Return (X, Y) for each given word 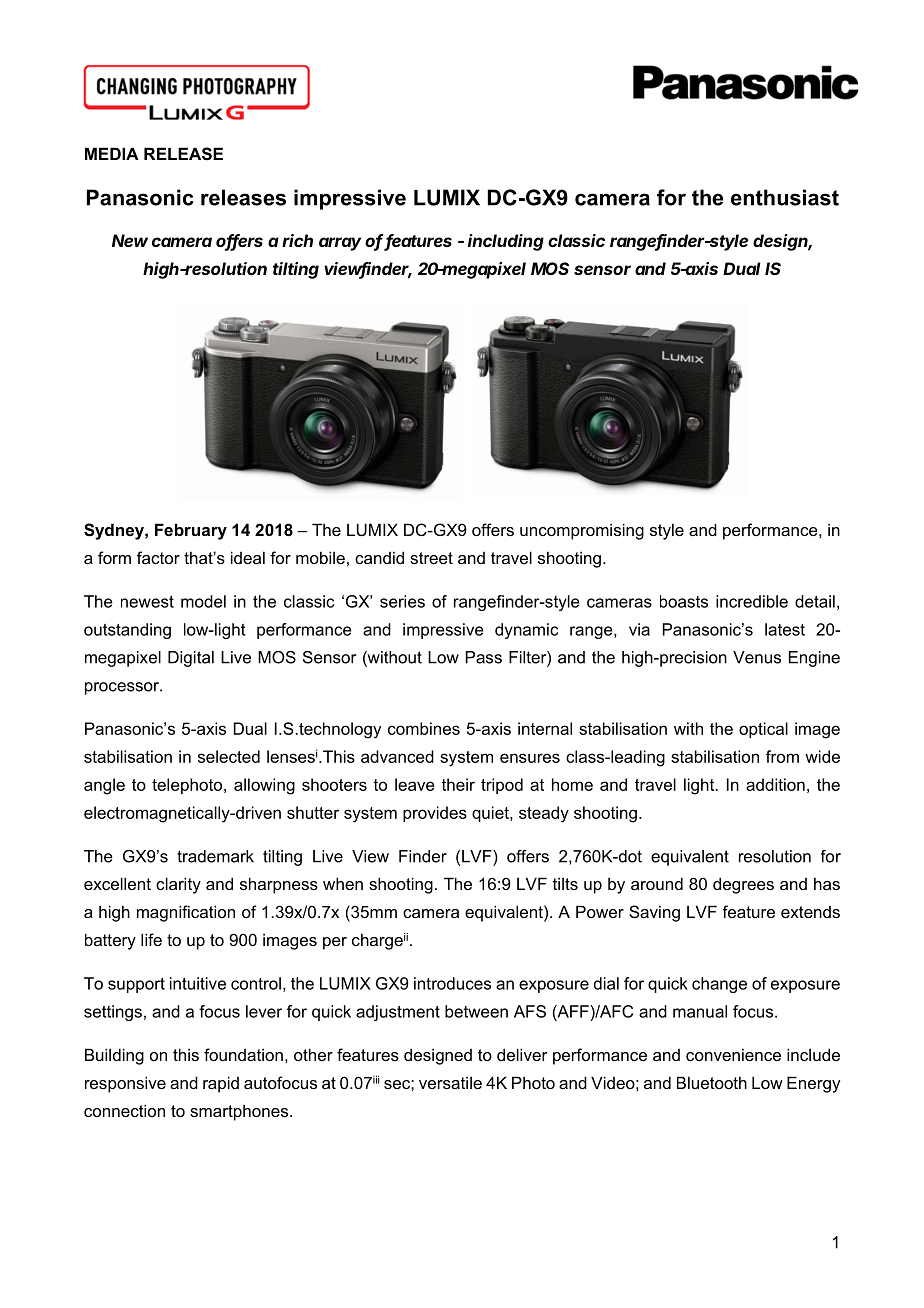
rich (297, 240)
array (340, 244)
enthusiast (785, 197)
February (191, 531)
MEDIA (112, 153)
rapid (221, 1084)
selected (229, 756)
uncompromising (582, 531)
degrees (743, 885)
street (431, 558)
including (506, 242)
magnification (186, 913)
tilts (565, 883)
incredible (752, 601)
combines (424, 728)
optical (763, 730)
